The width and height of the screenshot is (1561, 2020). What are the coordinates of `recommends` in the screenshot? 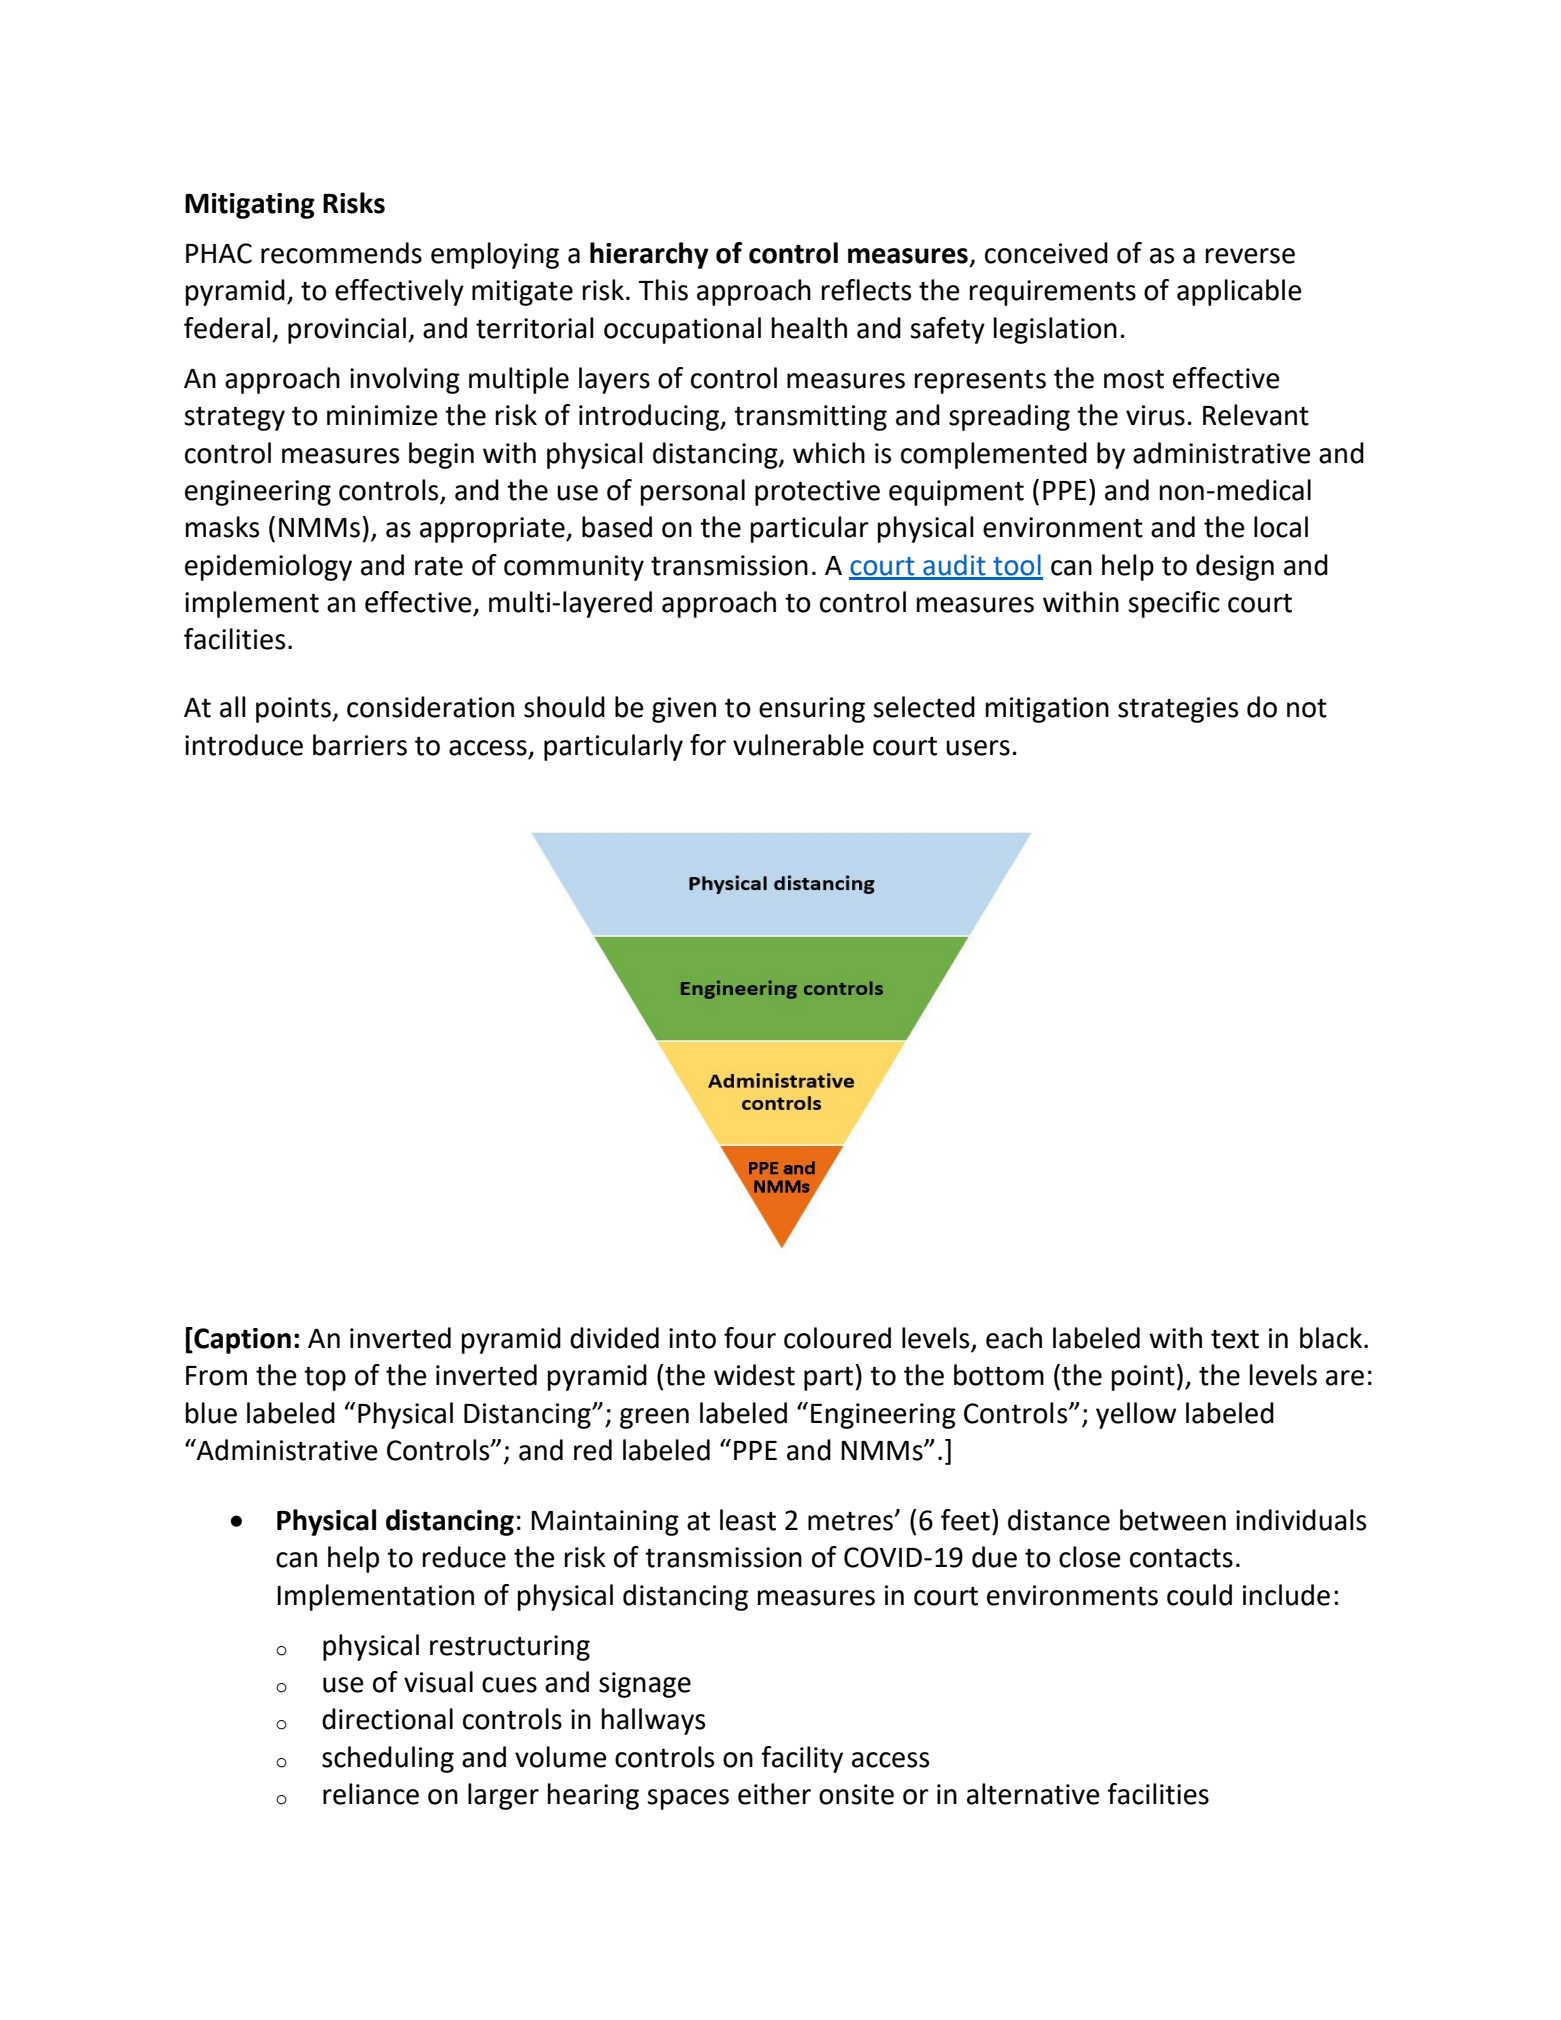 It's located at (341, 253).
